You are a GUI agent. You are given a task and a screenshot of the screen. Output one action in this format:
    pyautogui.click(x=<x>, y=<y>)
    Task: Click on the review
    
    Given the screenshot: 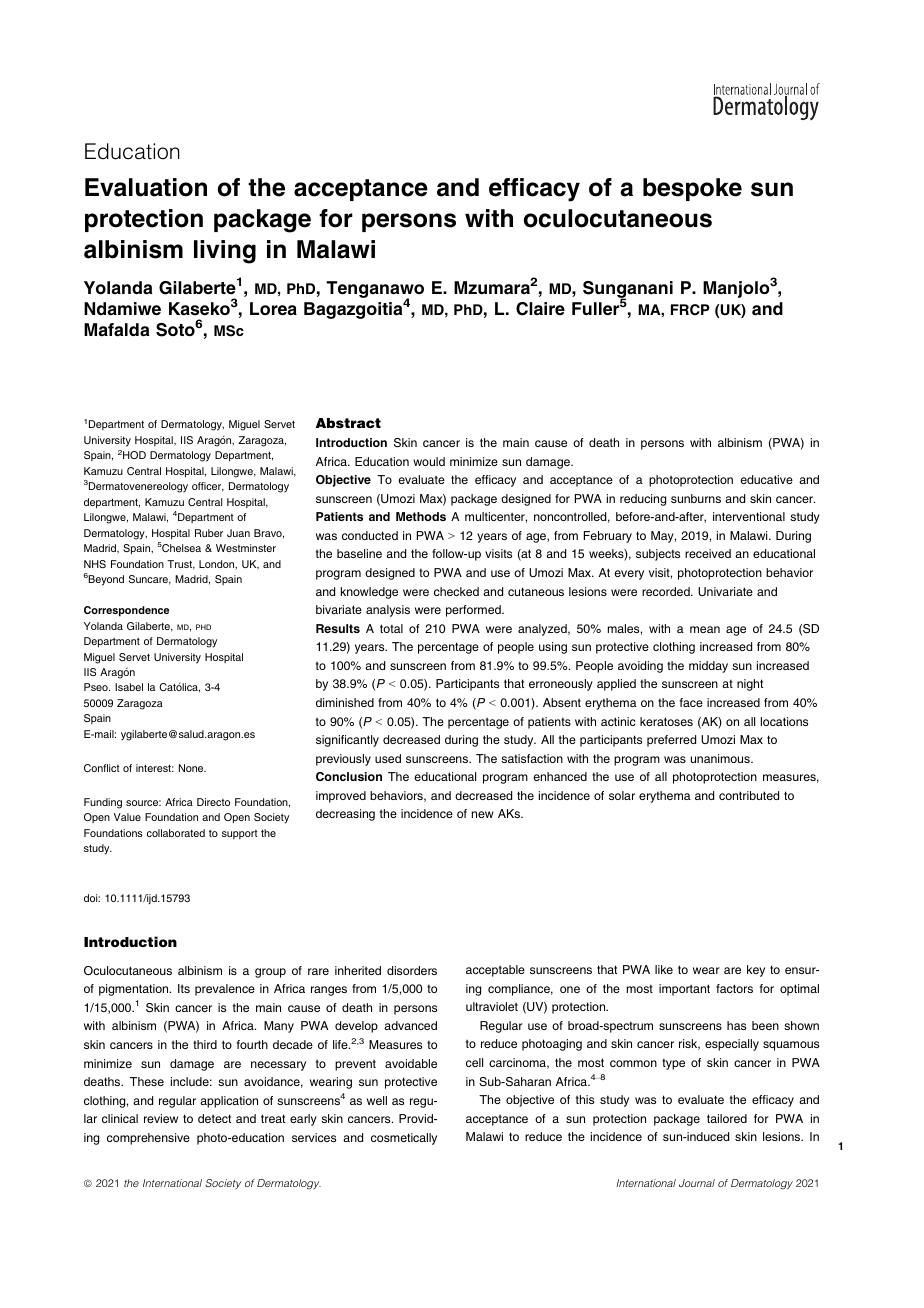 What is the action you would take?
    pyautogui.click(x=161, y=1118)
